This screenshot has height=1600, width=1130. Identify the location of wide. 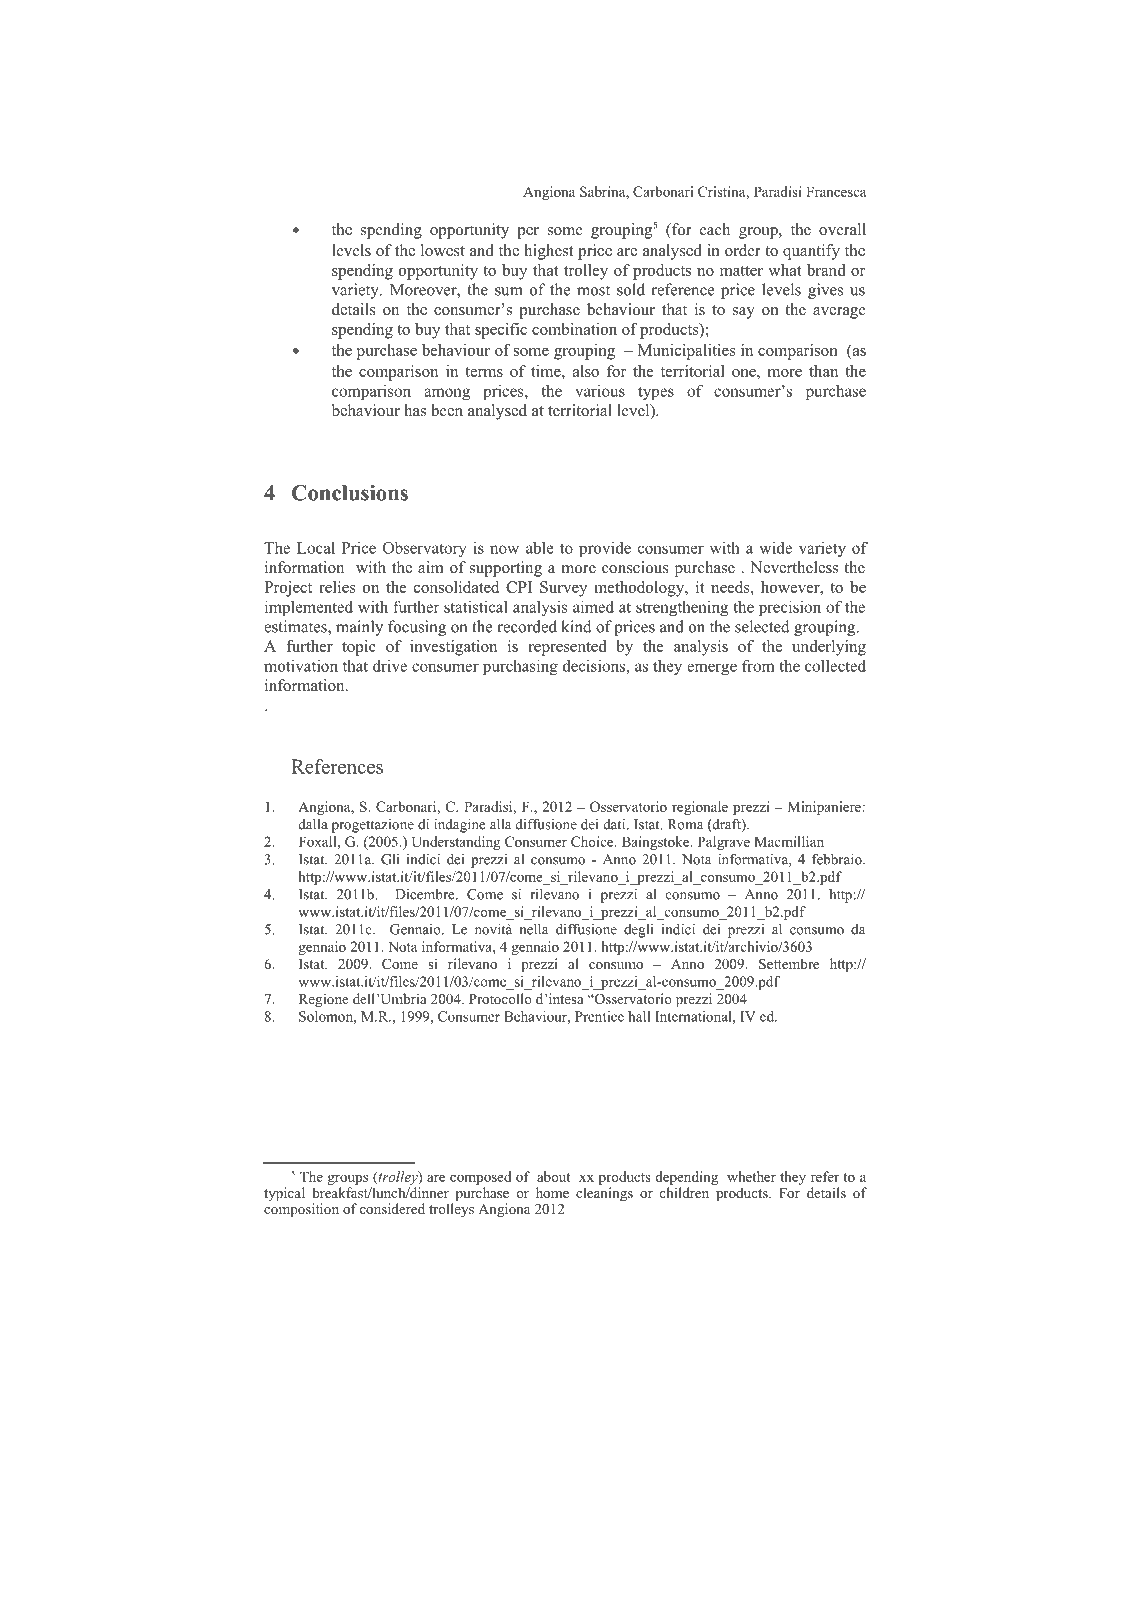
(776, 548).
